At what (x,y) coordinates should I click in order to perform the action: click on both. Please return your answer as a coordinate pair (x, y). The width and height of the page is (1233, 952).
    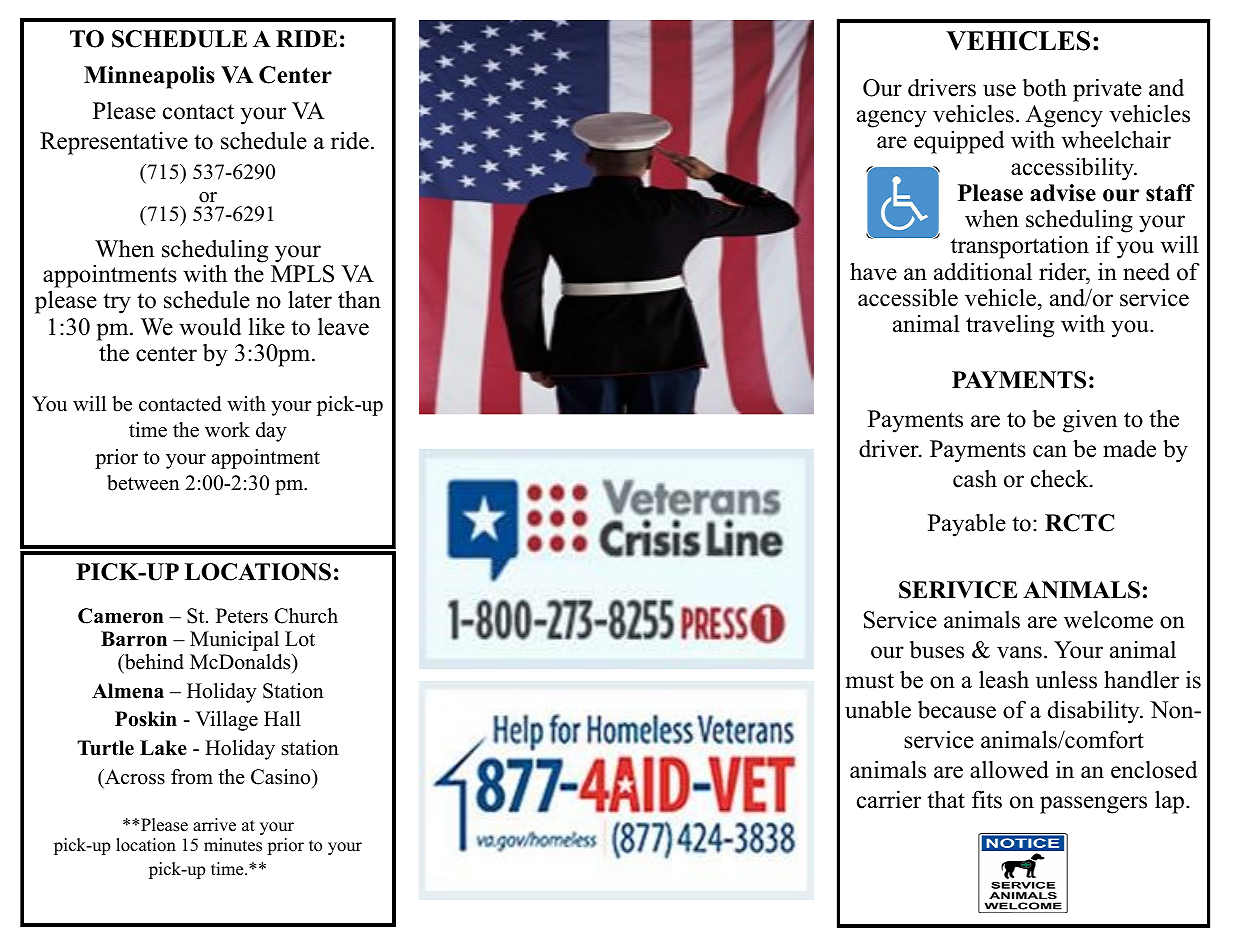
    Looking at the image, I should click on (1044, 88).
